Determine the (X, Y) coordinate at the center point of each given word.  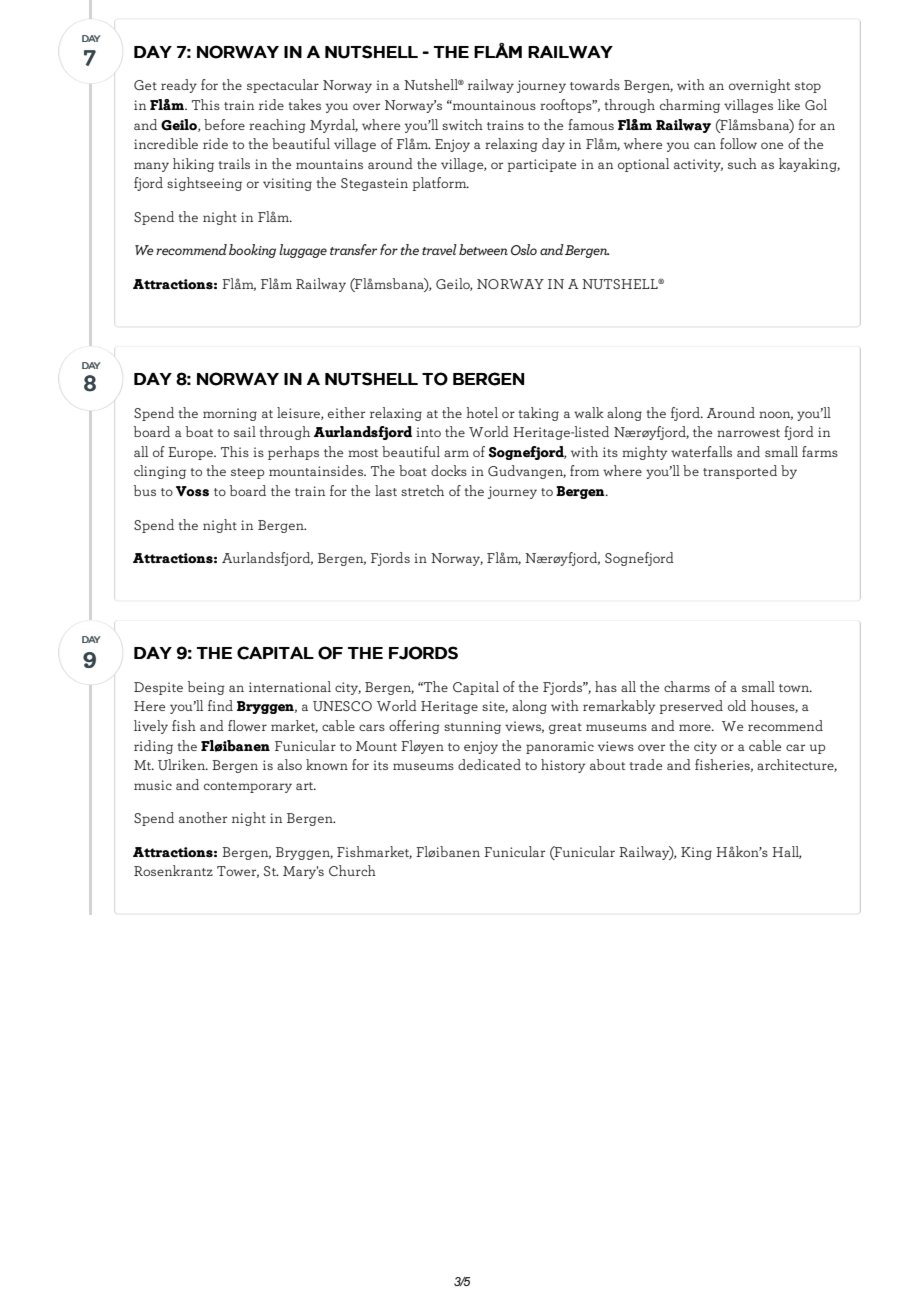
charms (687, 686)
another (203, 817)
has (606, 686)
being (206, 688)
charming (690, 106)
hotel (482, 412)
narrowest (748, 433)
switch (462, 124)
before (224, 124)
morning (230, 414)
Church (352, 870)
